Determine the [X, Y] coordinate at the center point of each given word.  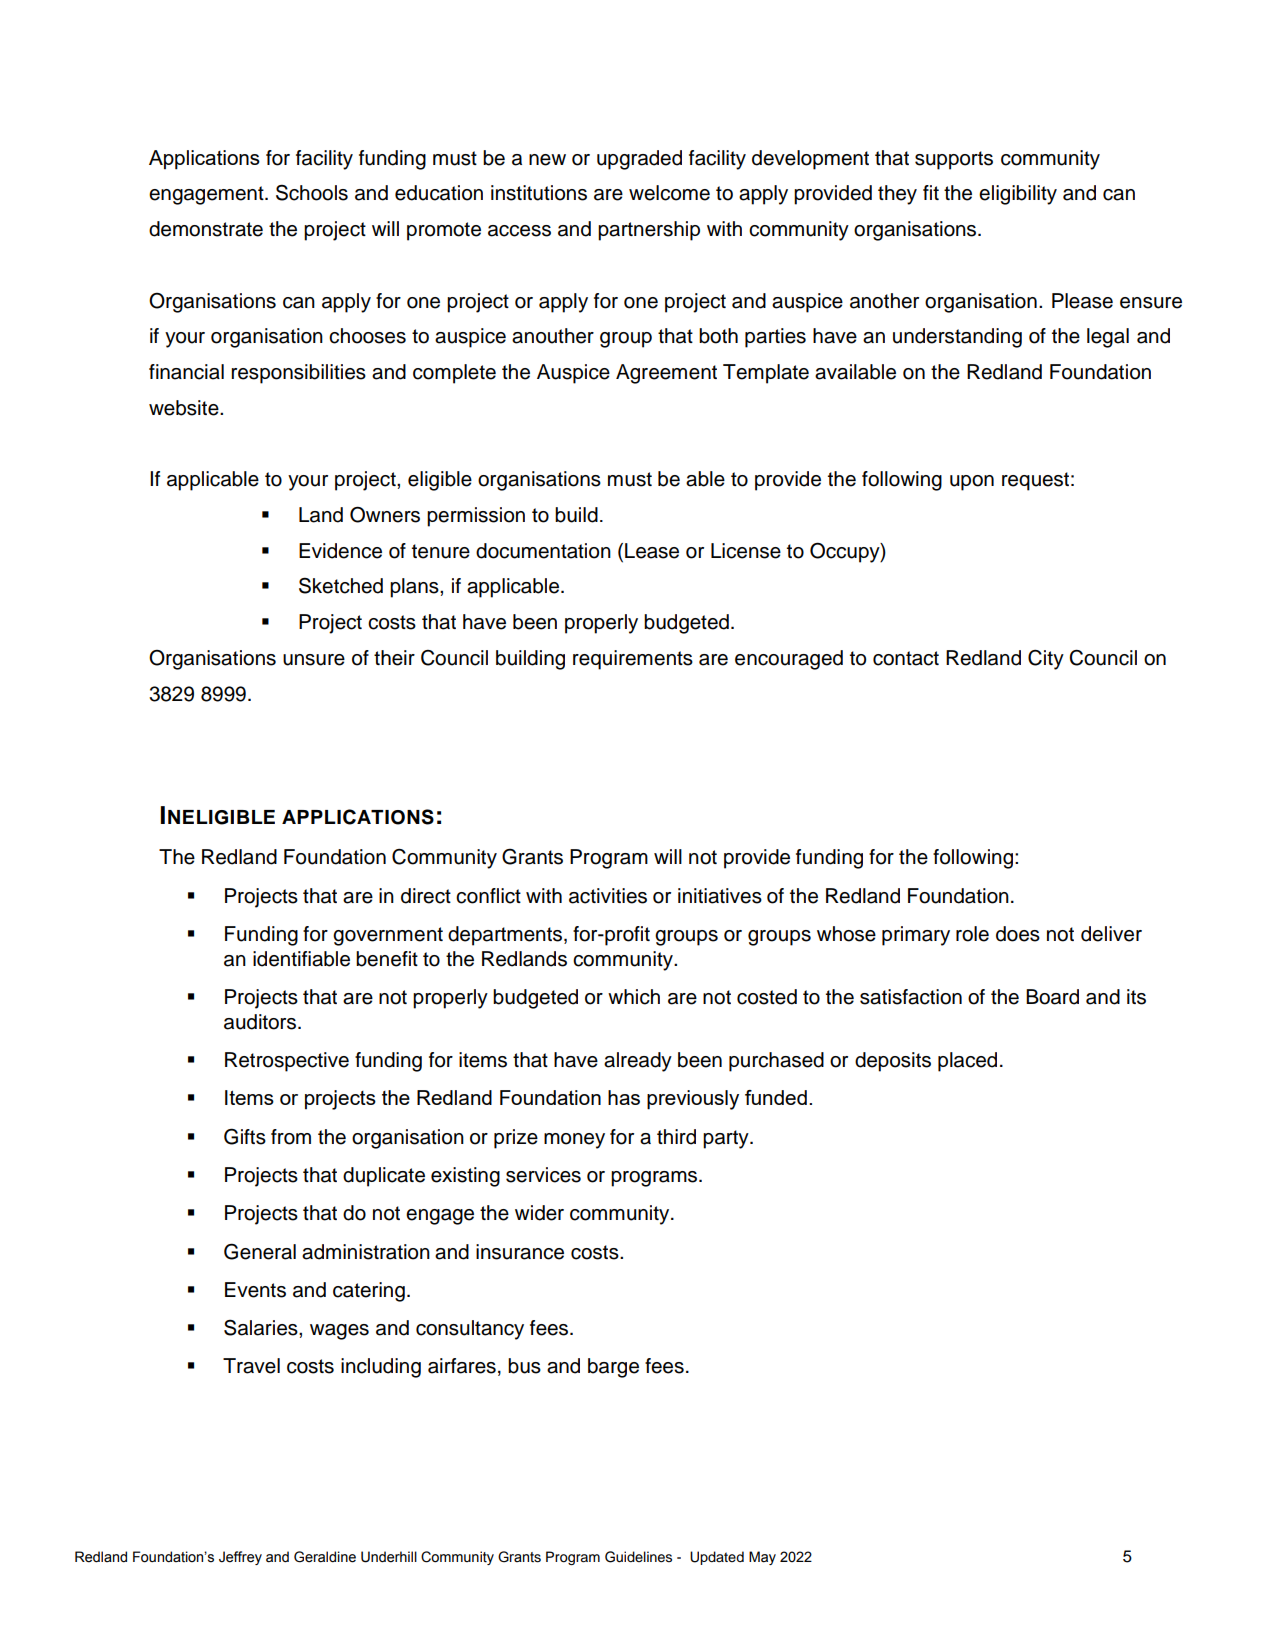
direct [426, 896]
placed [967, 1062]
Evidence [340, 551]
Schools [312, 192]
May [762, 1558]
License [746, 551]
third [676, 1137]
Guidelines [638, 1557]
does [1018, 934]
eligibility [1018, 195]
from [291, 1137]
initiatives [720, 896]
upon [972, 483]
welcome [669, 193]
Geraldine [325, 1557]
